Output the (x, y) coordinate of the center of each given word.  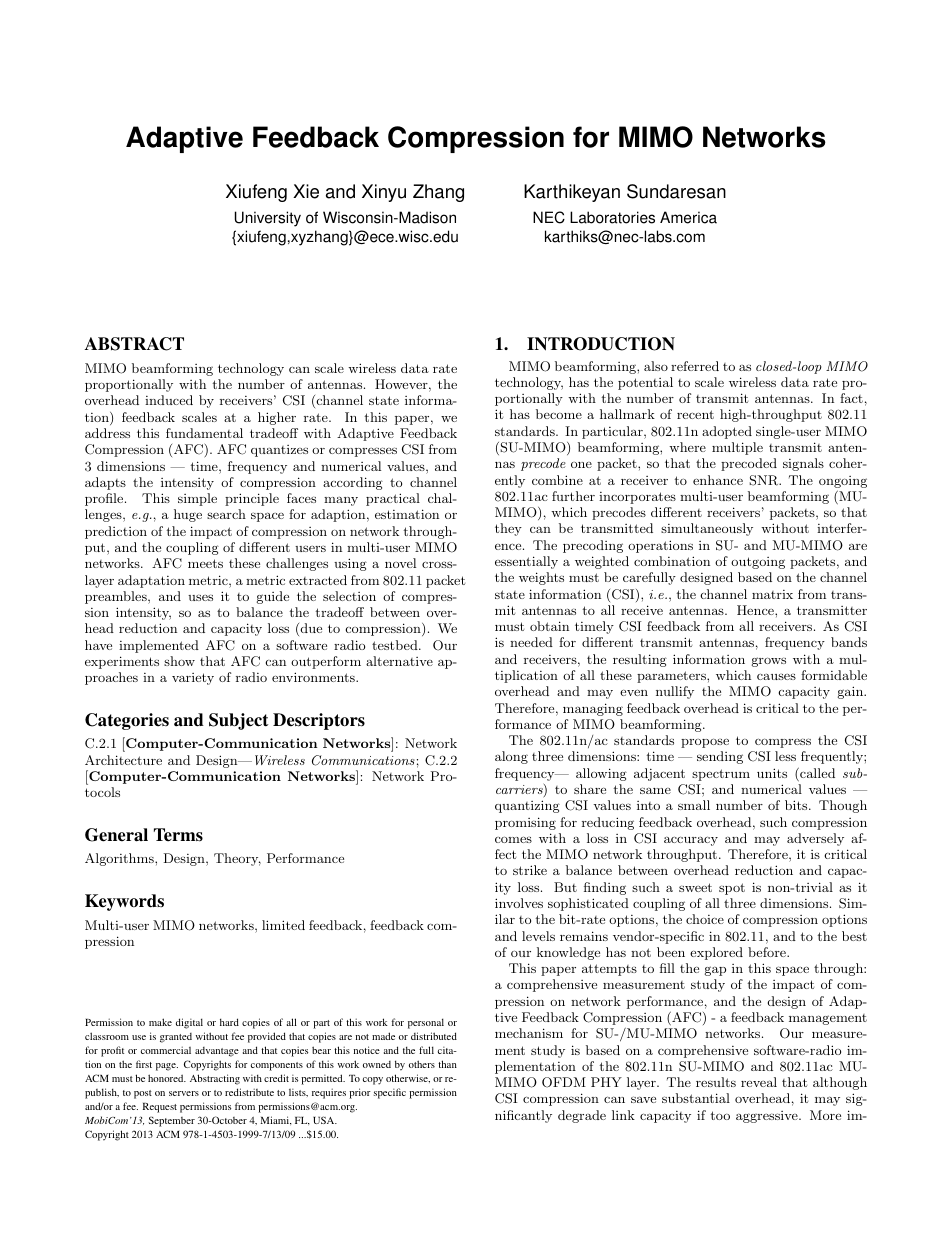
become (559, 414)
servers (184, 1093)
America (688, 217)
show (179, 661)
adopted (727, 432)
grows (769, 662)
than (447, 1064)
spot (732, 889)
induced (169, 400)
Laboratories (612, 217)
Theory (237, 859)
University (268, 219)
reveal (759, 1082)
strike (530, 870)
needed (531, 642)
